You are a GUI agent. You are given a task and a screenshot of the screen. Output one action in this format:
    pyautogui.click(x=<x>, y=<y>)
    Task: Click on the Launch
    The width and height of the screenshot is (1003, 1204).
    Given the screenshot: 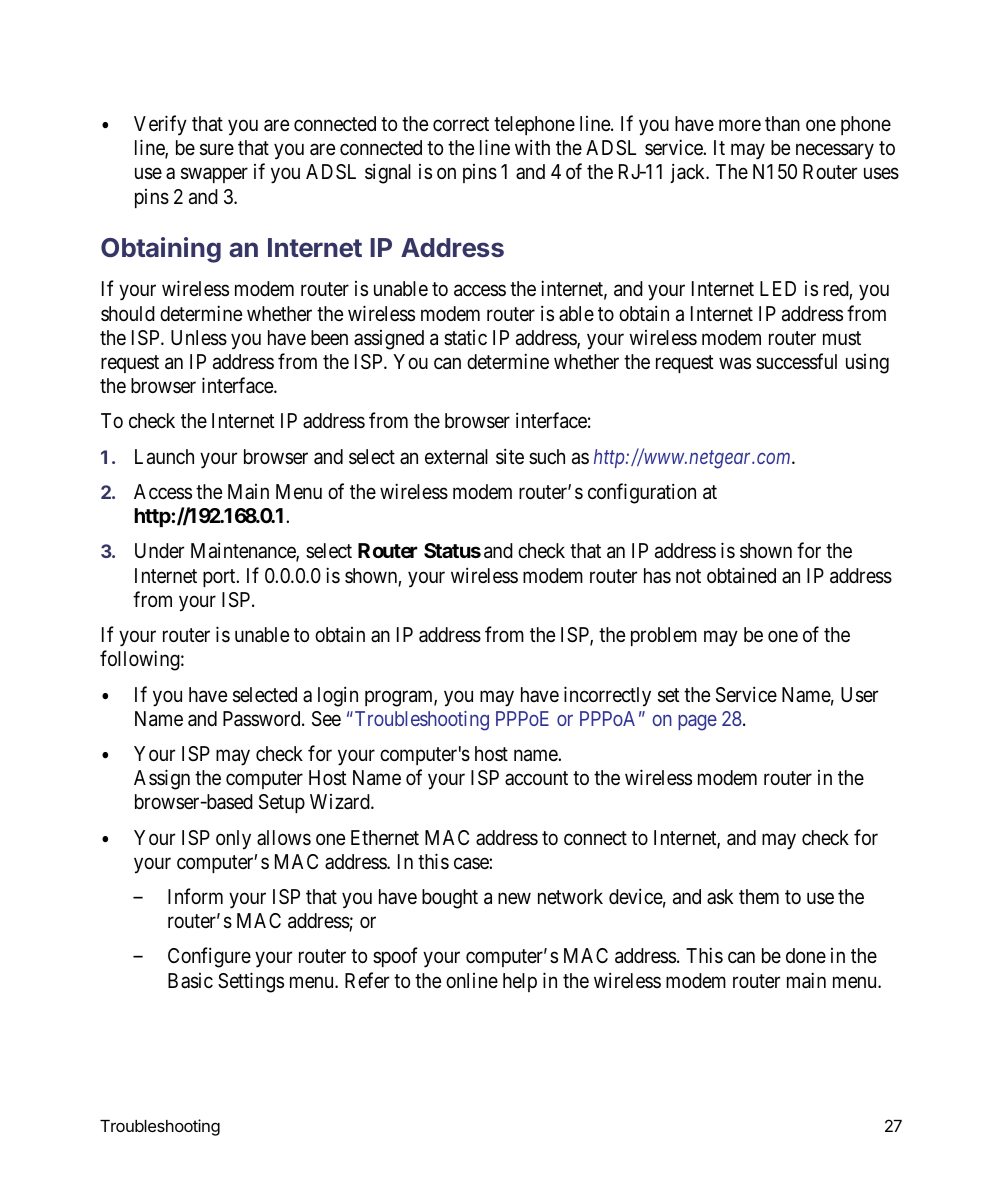 What is the action you would take?
    pyautogui.click(x=164, y=457)
